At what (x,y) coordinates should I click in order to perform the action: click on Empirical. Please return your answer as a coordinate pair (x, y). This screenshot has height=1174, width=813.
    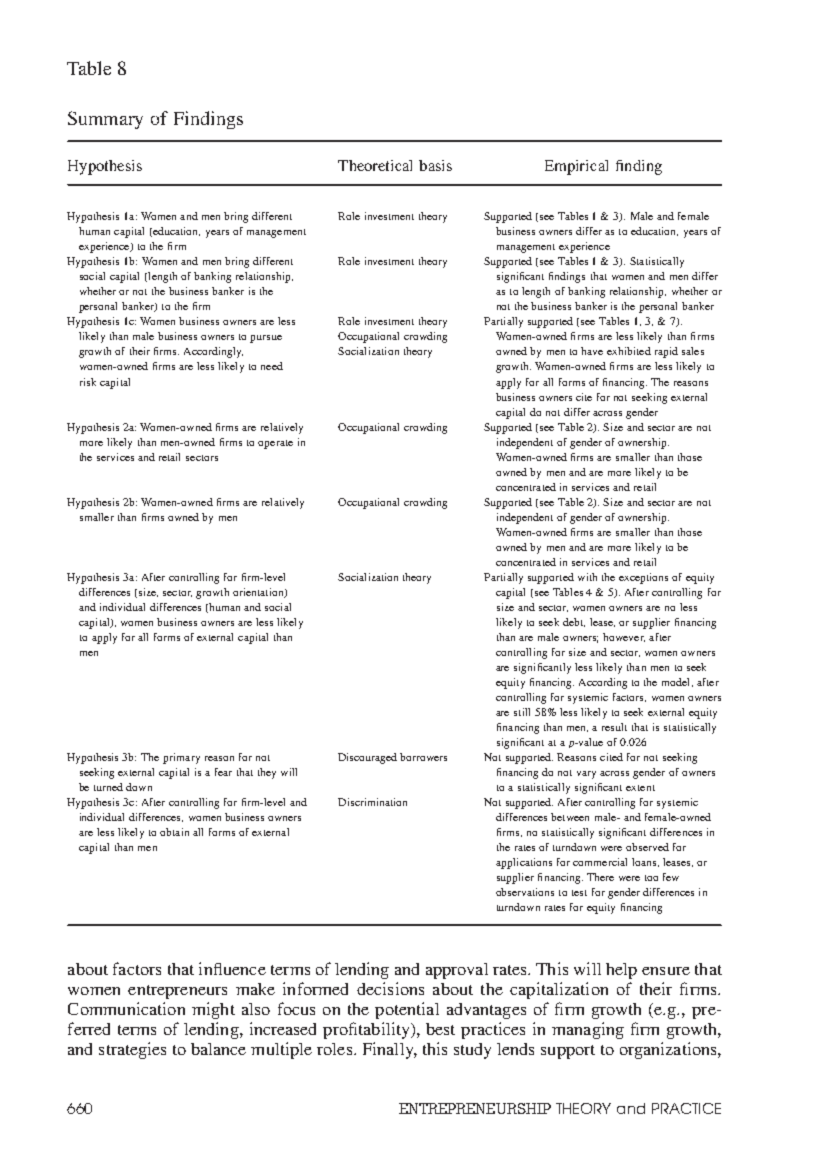
    Looking at the image, I should click on (576, 167).
